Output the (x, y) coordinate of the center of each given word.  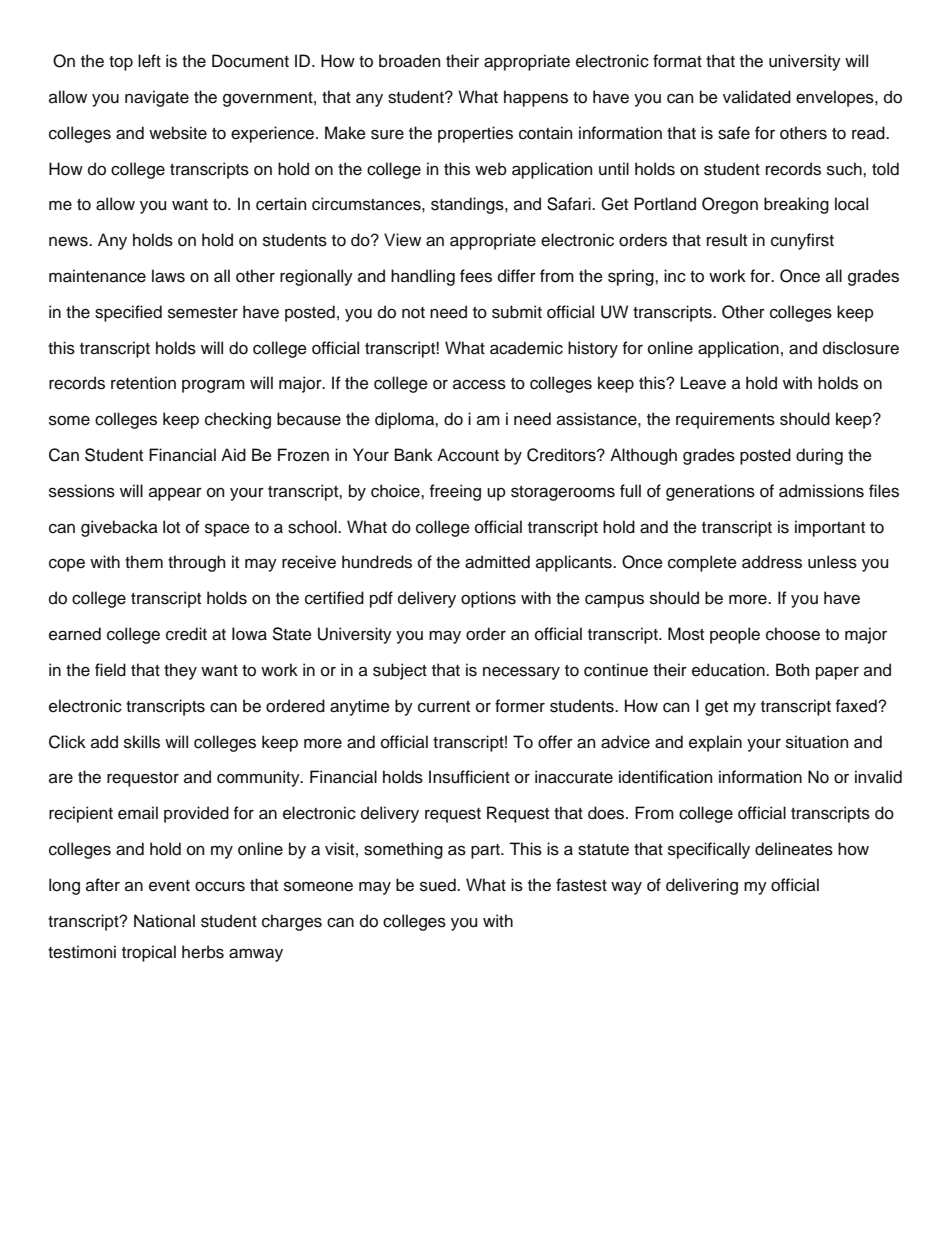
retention (143, 383)
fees (476, 276)
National (164, 921)
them (144, 562)
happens (536, 98)
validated (757, 97)
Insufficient (469, 777)
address (772, 562)
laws (168, 276)
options (488, 599)
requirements (725, 420)
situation (817, 742)
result (727, 240)
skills (142, 742)
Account (468, 455)
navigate (157, 98)
